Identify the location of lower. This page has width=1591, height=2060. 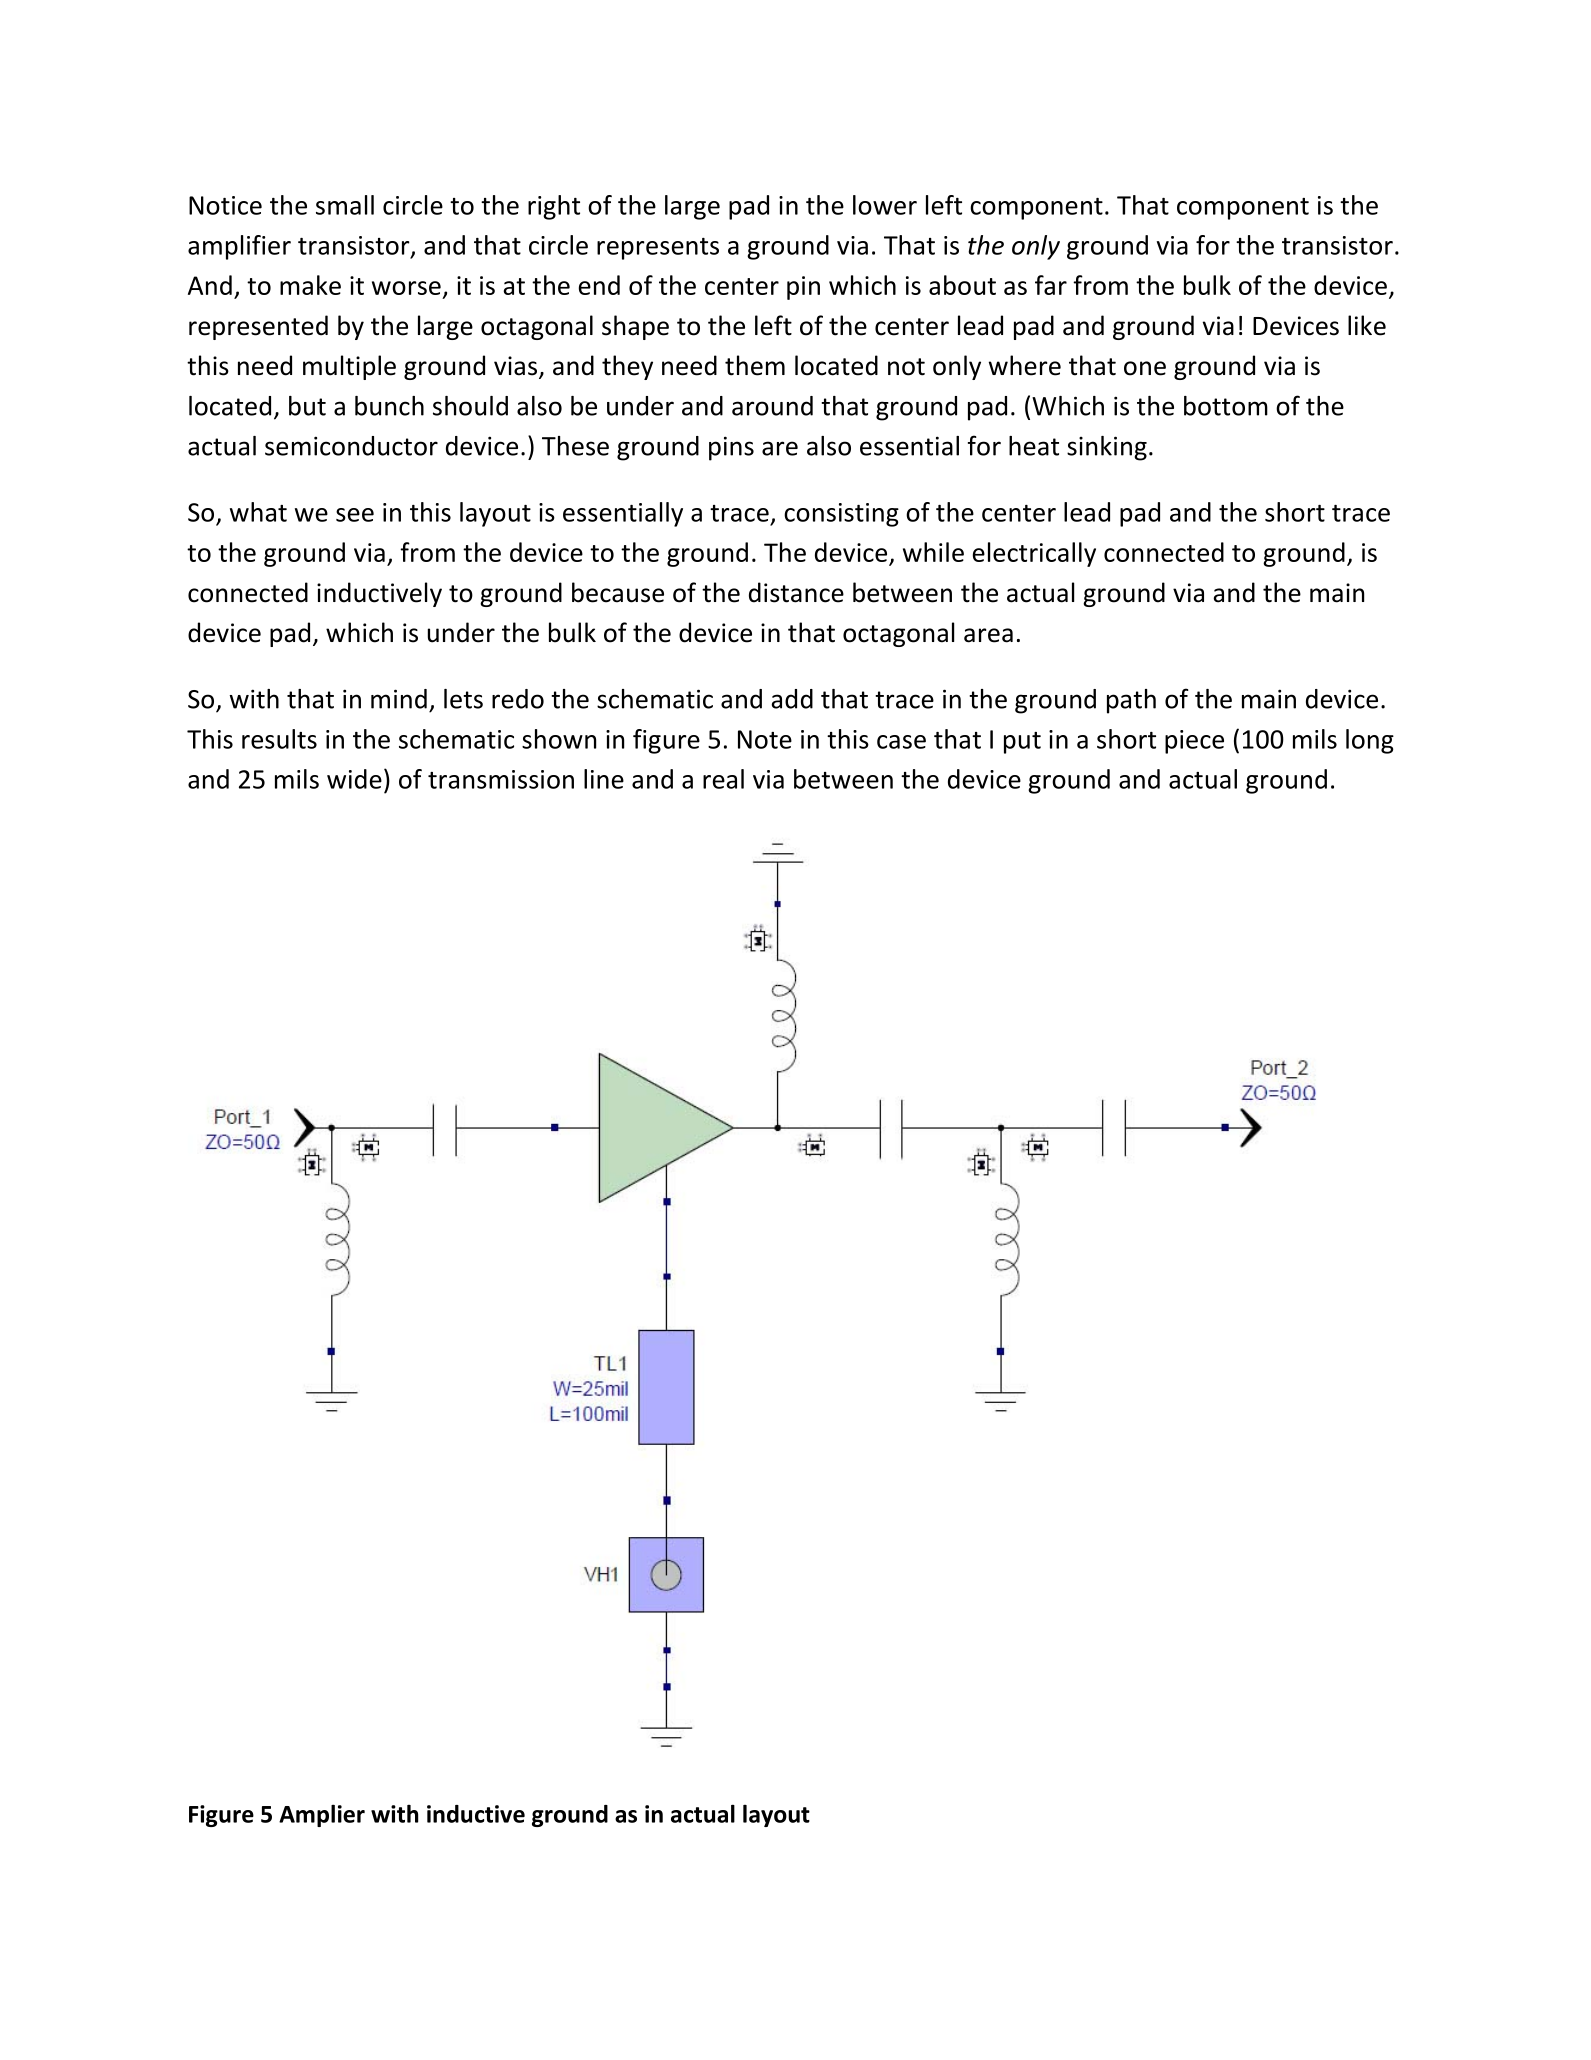
(885, 205).
